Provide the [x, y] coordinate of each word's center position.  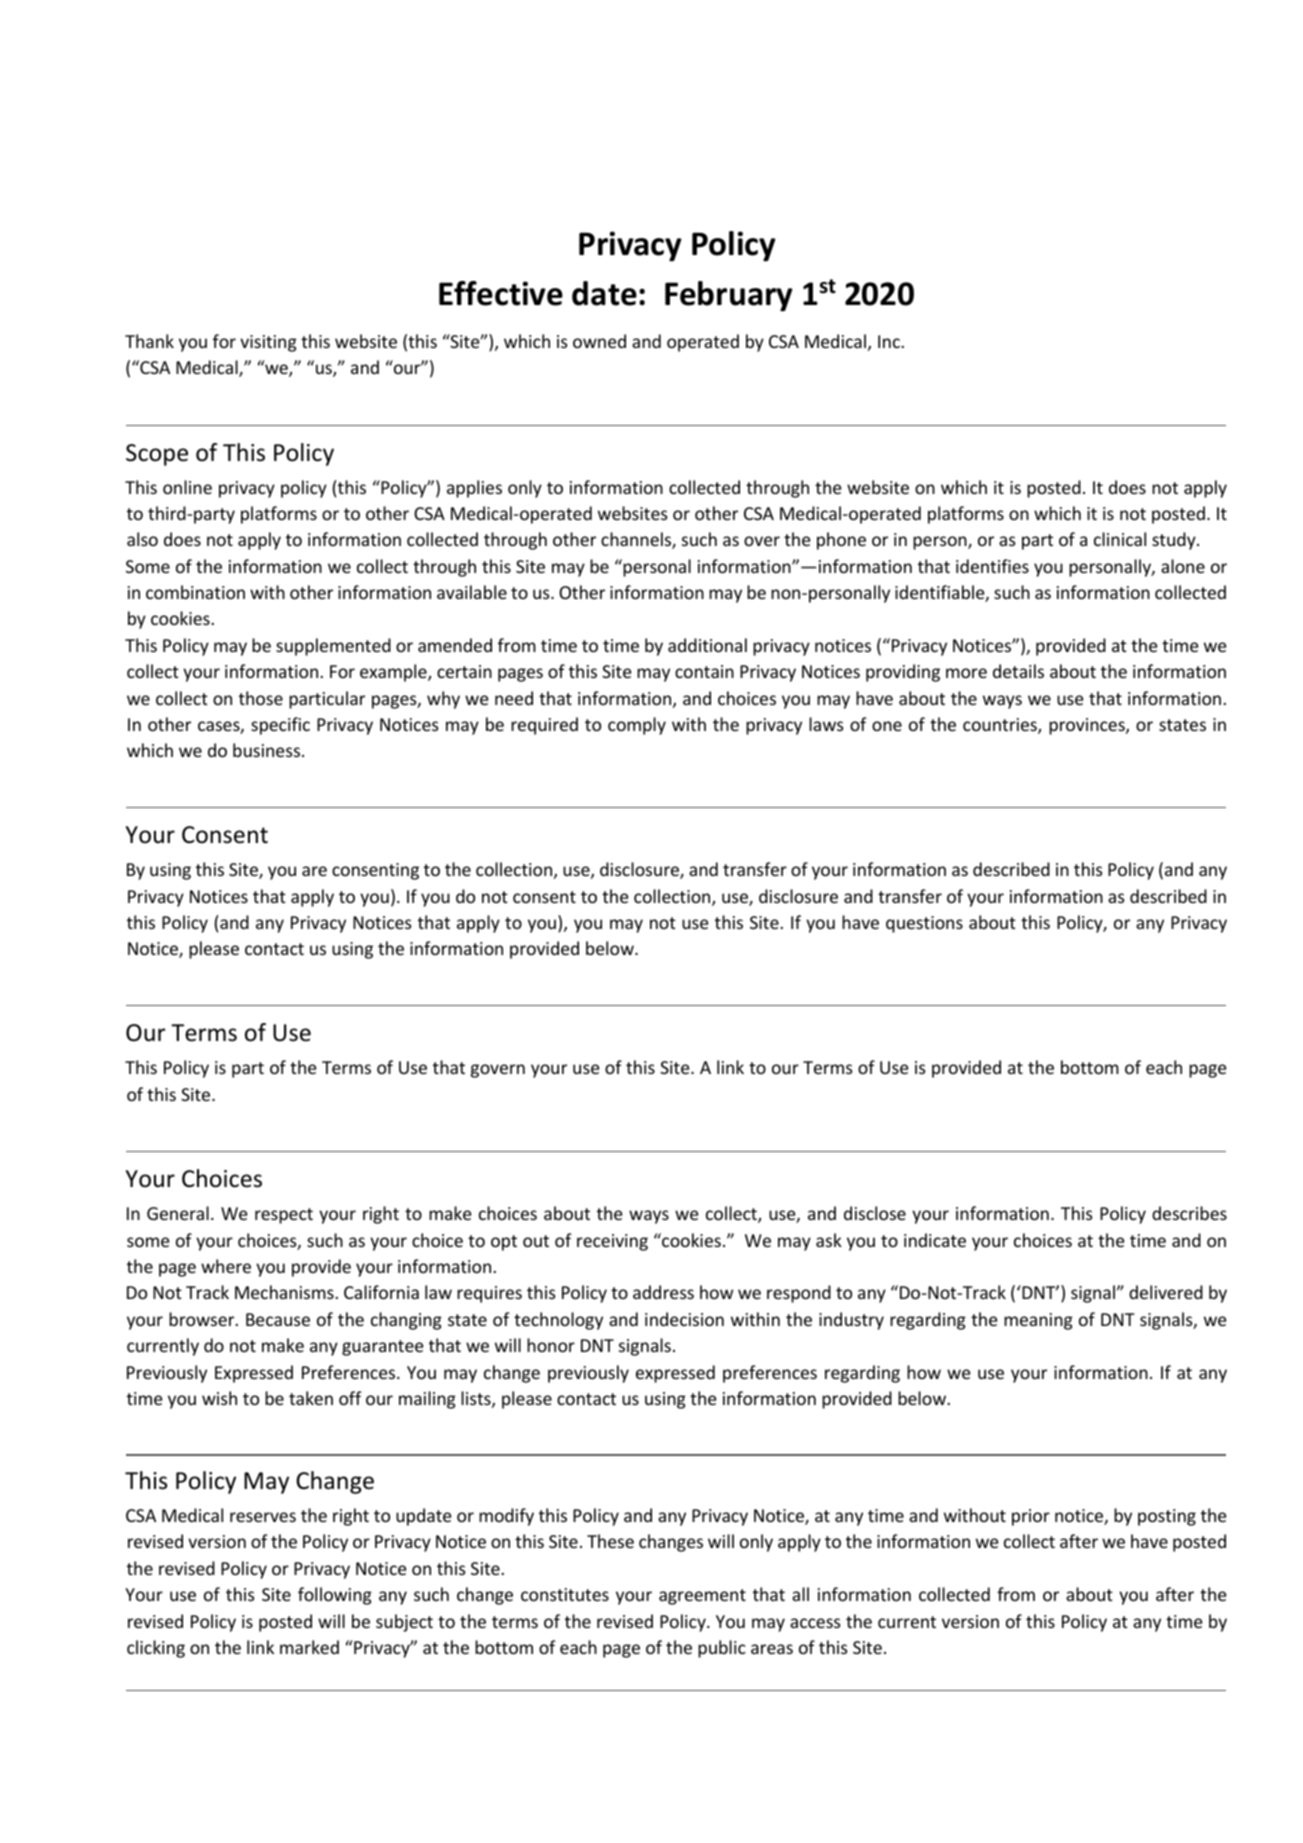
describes [1189, 1213]
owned [599, 341]
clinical [1120, 539]
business [266, 750]
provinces [1088, 726]
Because [278, 1319]
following [335, 1596]
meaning [1038, 1321]
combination [195, 592]
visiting [268, 343]
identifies [992, 566]
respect [284, 1216]
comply [637, 726]
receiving [612, 1242]
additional [707, 645]
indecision [684, 1319]
